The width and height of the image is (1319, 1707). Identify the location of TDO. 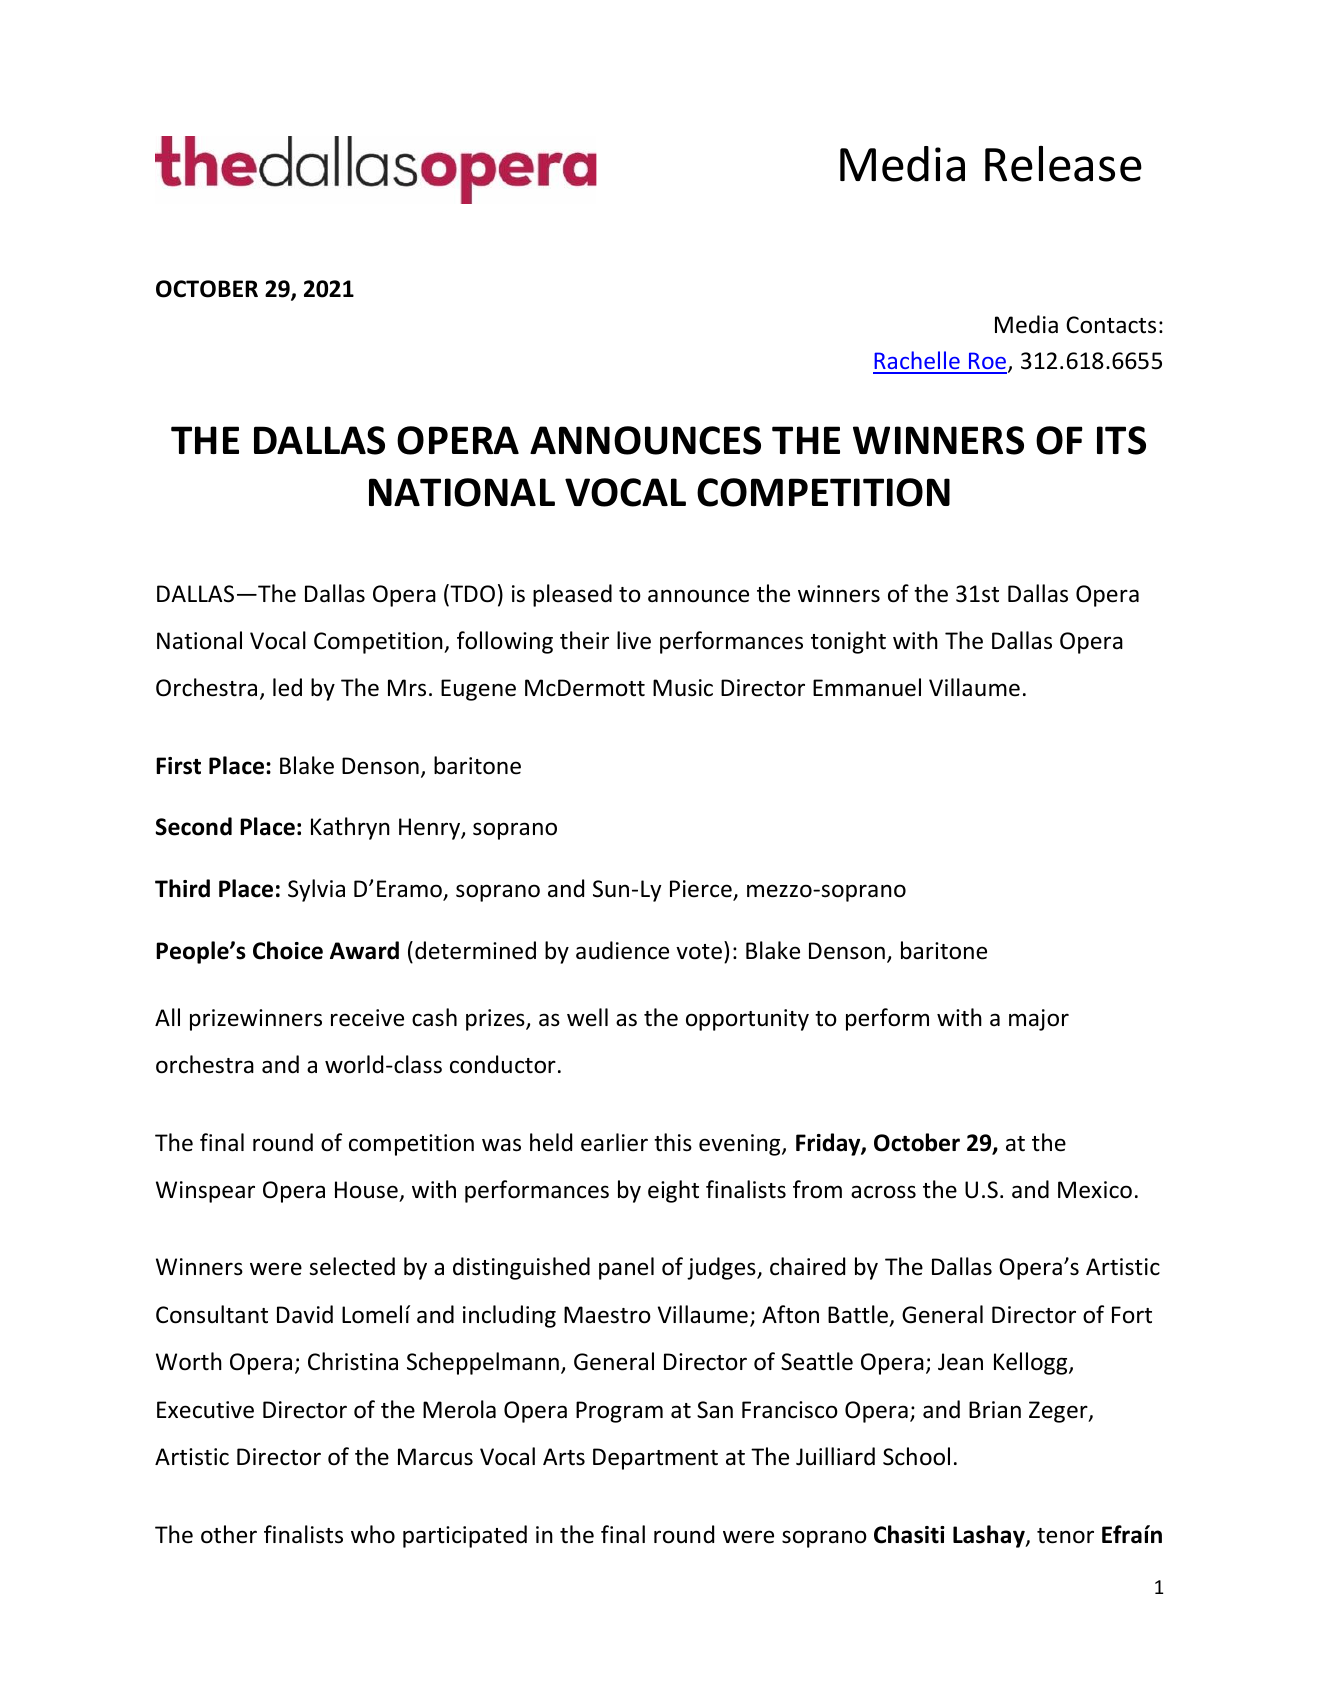
(471, 594).
